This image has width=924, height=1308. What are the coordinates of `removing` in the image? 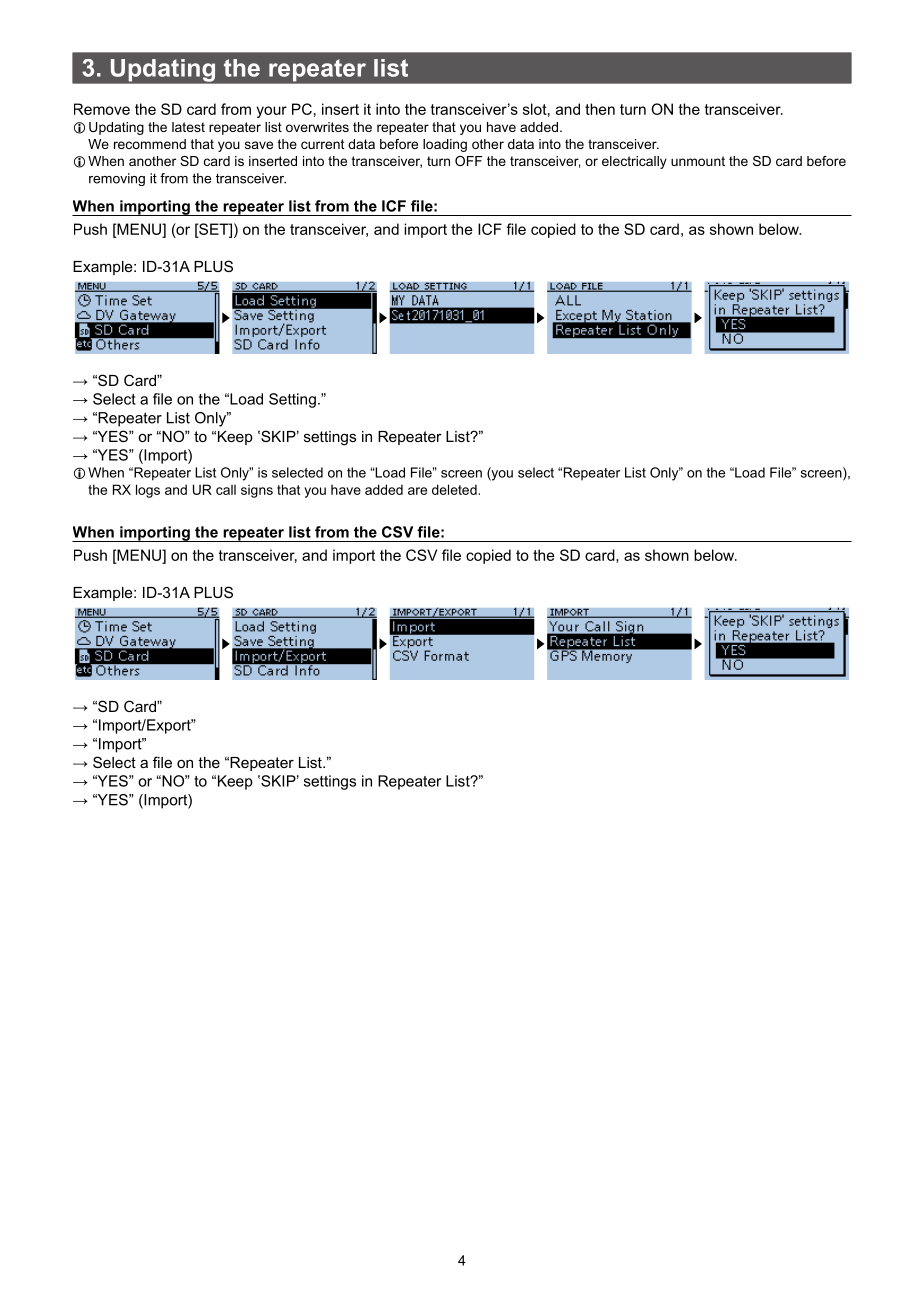 It's located at (117, 179).
